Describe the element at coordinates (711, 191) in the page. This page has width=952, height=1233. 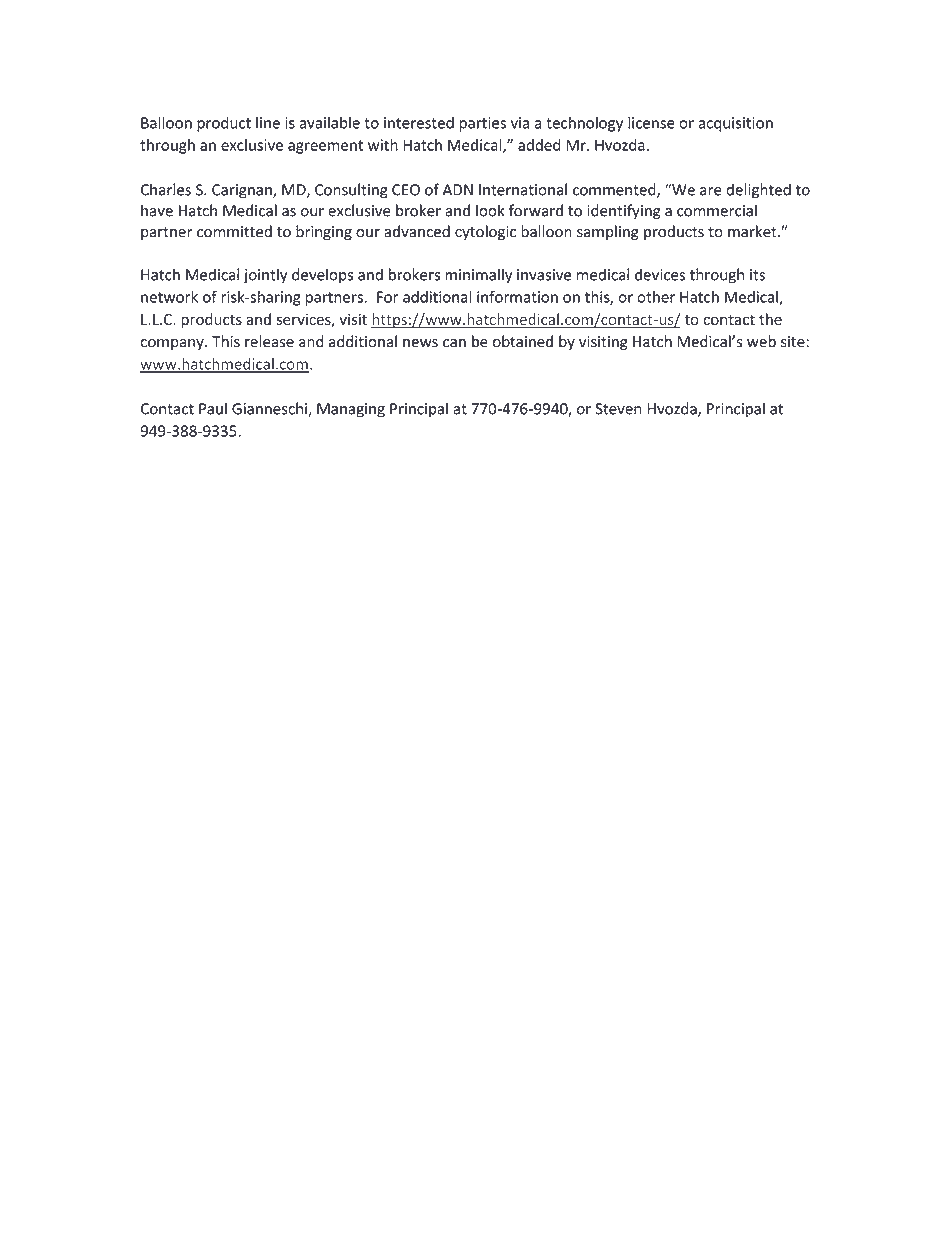
I see `are` at that location.
